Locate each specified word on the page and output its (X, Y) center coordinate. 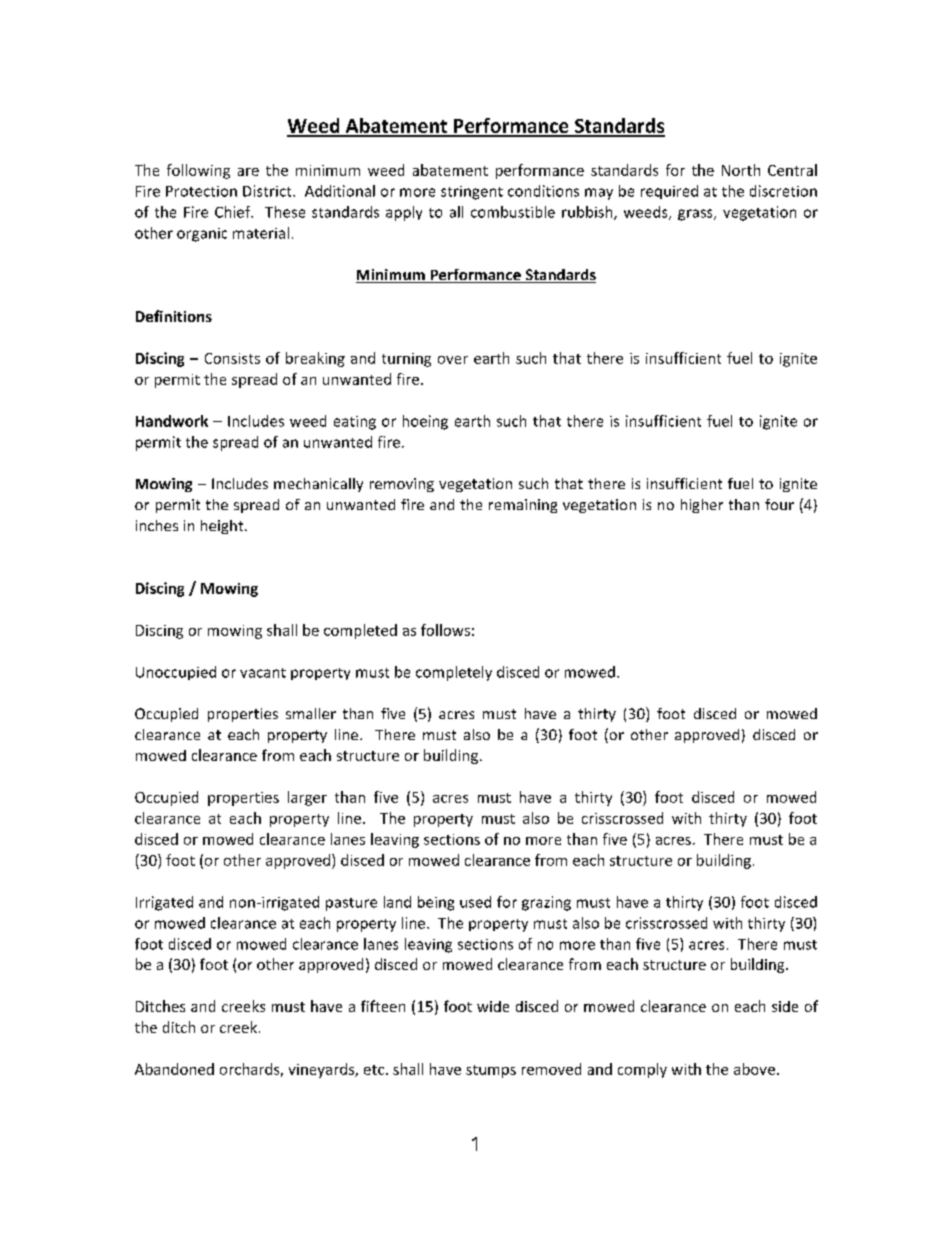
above (754, 1069)
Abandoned (174, 1069)
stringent (472, 193)
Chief (234, 212)
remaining (523, 506)
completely (454, 673)
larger (307, 798)
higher (702, 506)
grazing (546, 903)
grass (696, 215)
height (223, 527)
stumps (491, 1071)
